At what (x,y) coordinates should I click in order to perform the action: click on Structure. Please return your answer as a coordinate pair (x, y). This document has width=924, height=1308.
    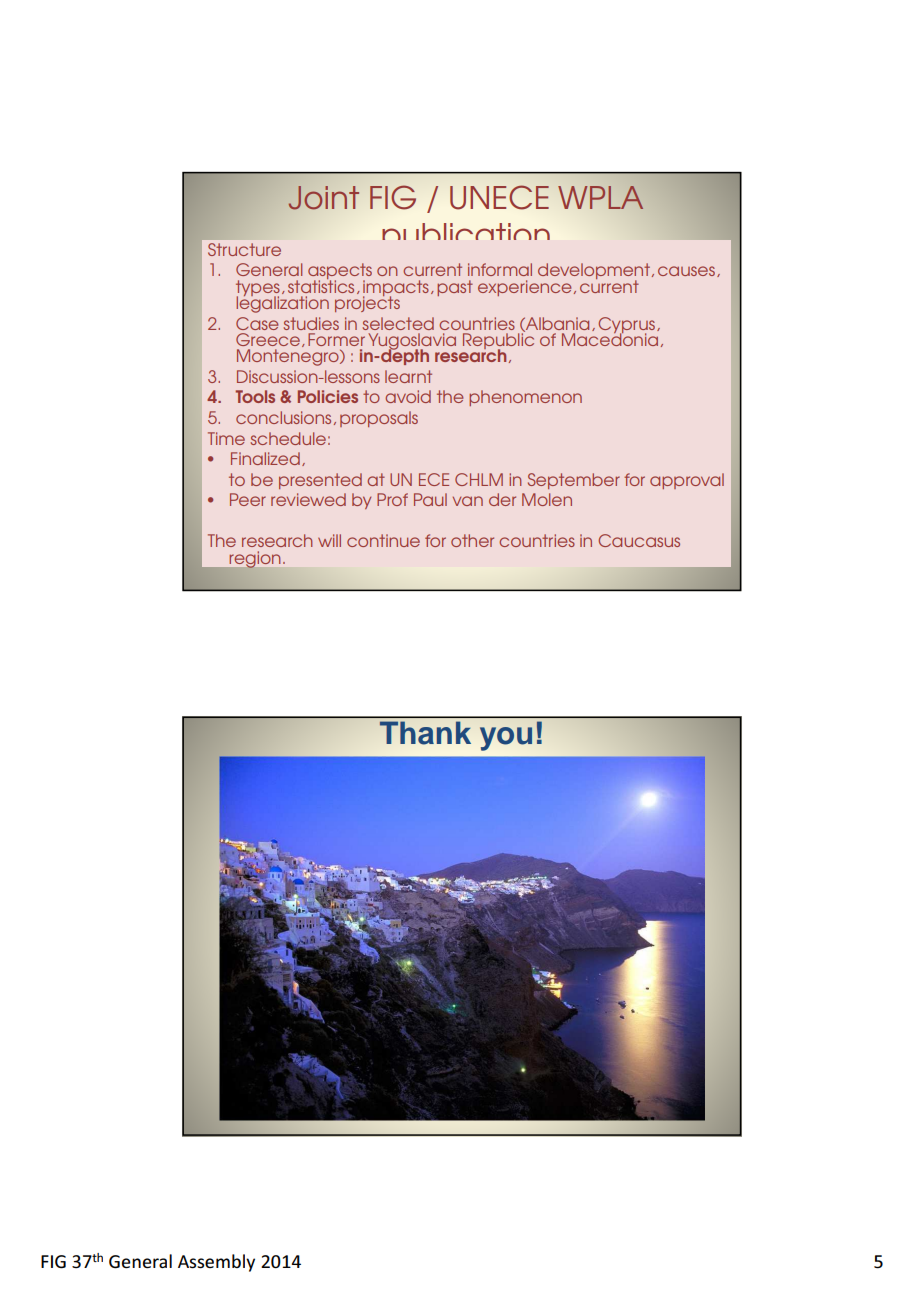
    Looking at the image, I should click on (244, 249).
